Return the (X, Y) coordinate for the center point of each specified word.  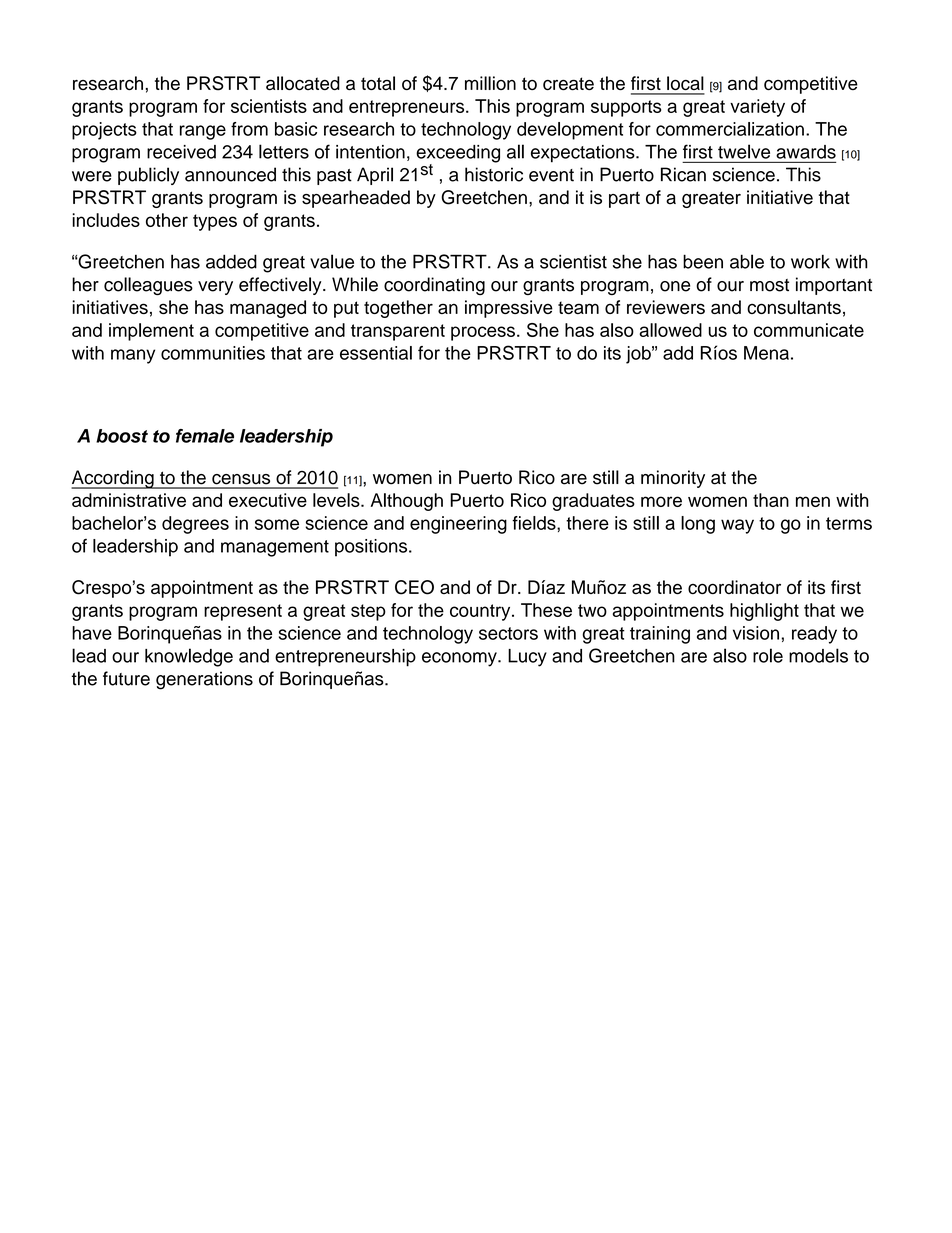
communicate (809, 330)
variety (757, 108)
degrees (195, 525)
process (483, 333)
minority (673, 479)
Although (407, 502)
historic (494, 174)
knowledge (189, 657)
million (490, 83)
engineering (458, 525)
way (737, 526)
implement (151, 332)
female (205, 436)
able (747, 261)
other (167, 220)
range (203, 132)
